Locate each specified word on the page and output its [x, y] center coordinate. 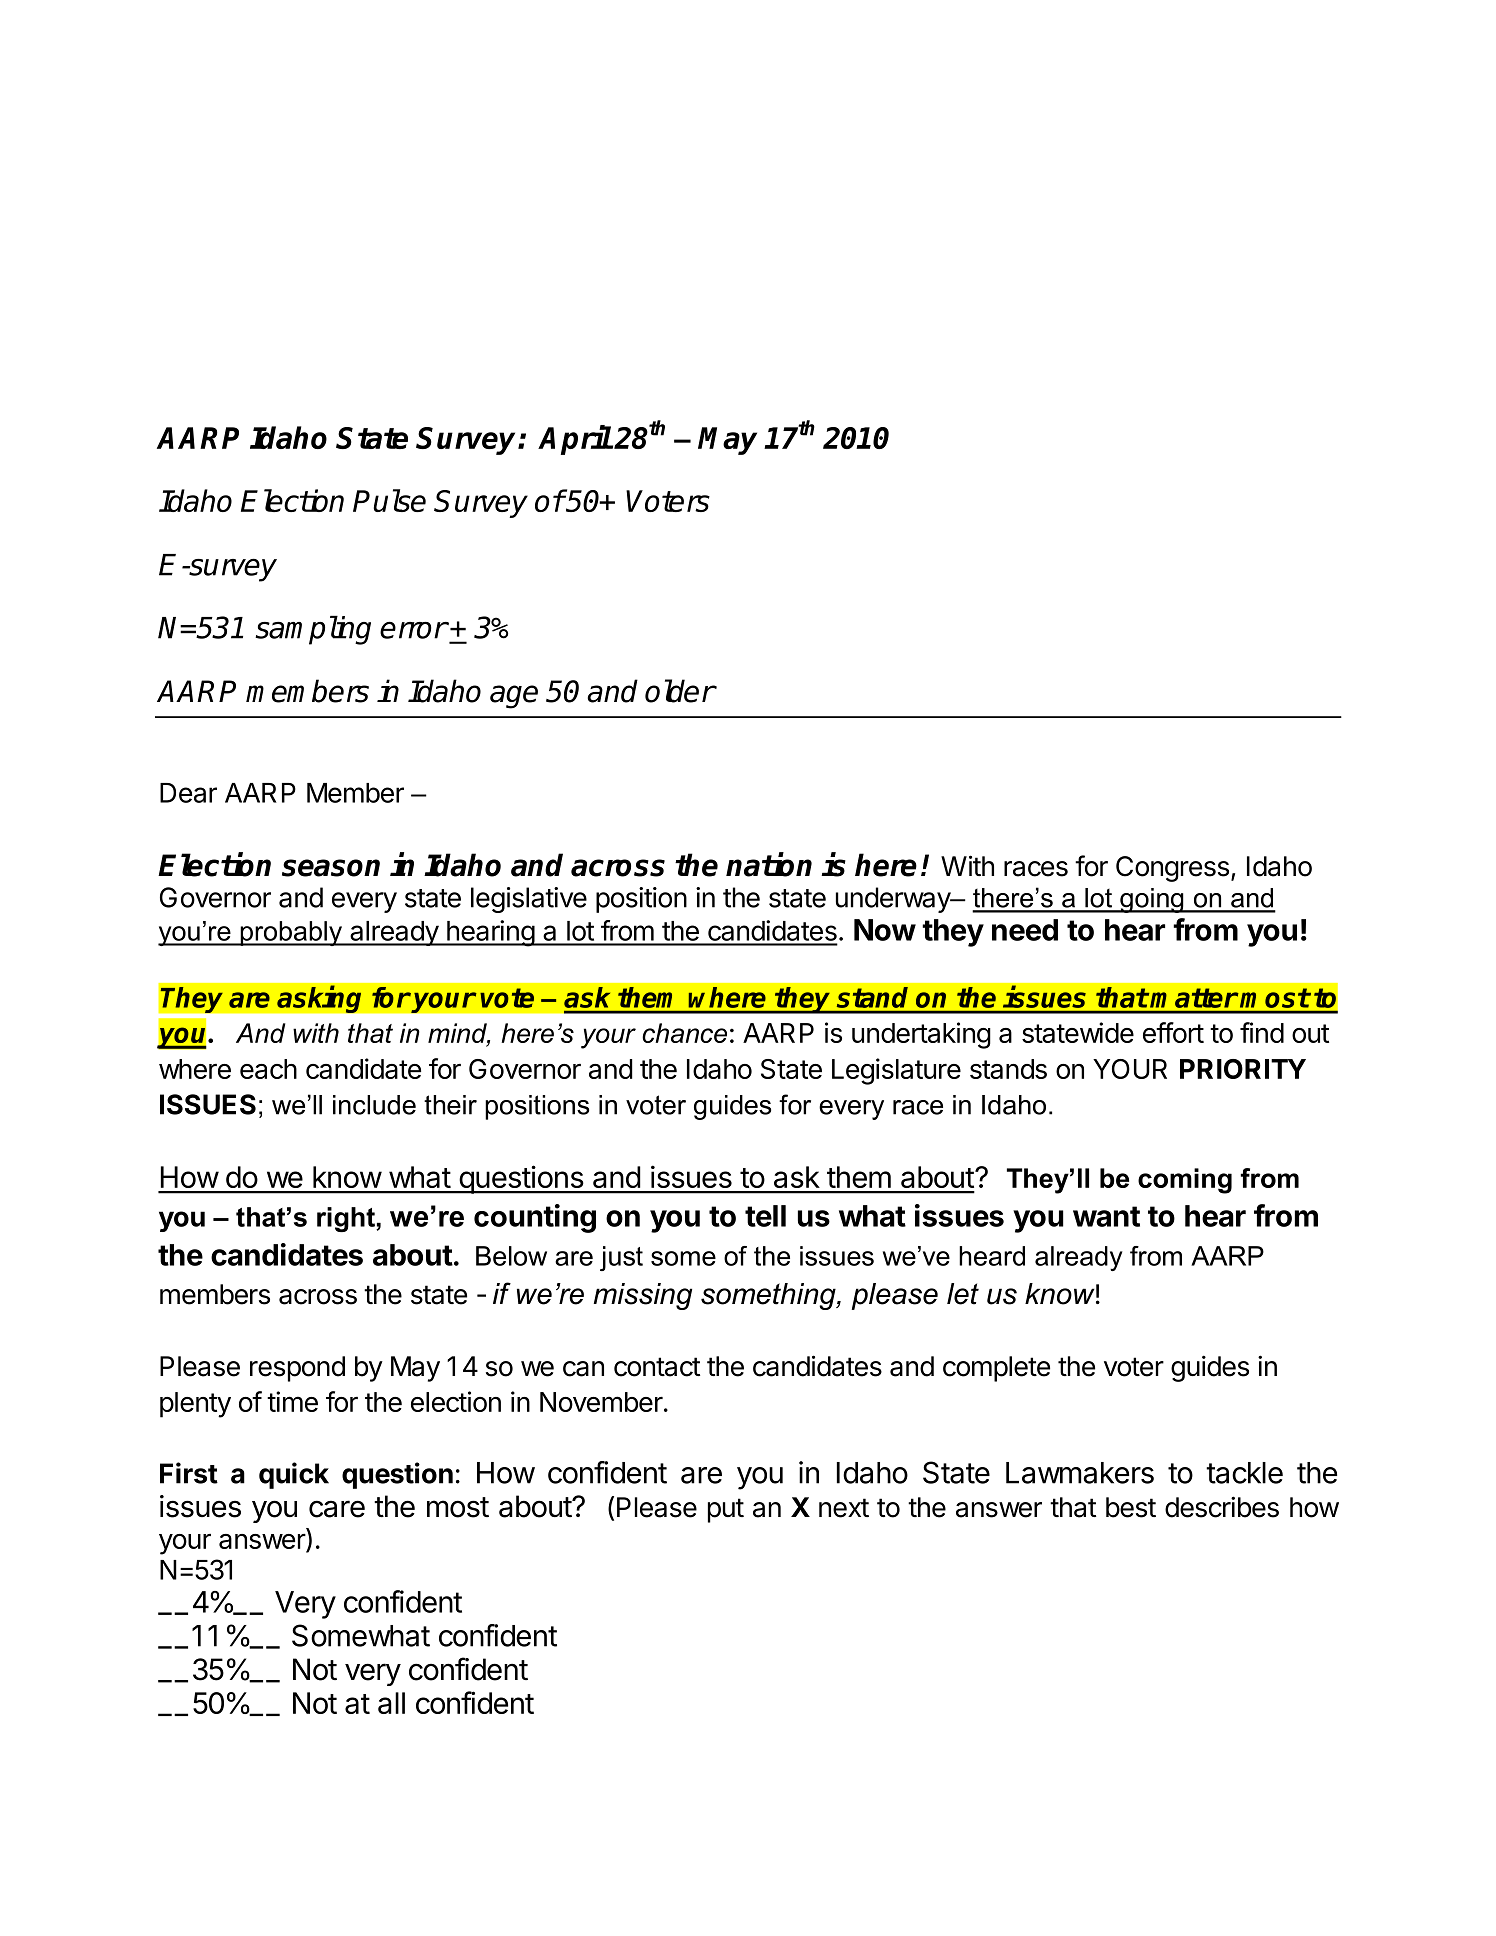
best [1131, 1507]
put [726, 1510]
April [575, 440]
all [391, 1703]
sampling [313, 630]
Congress [1172, 869]
